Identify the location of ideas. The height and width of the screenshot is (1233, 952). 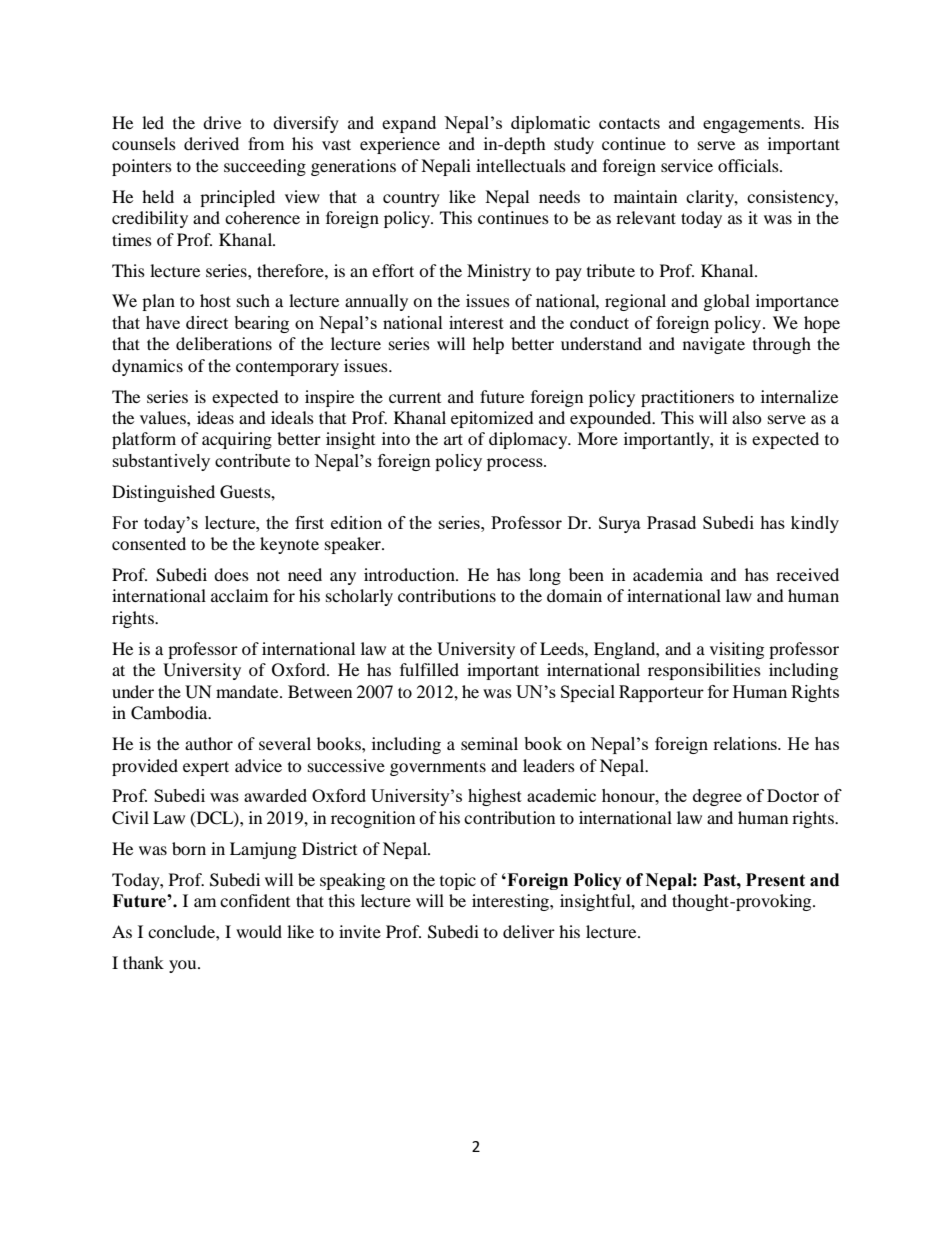
(215, 417).
